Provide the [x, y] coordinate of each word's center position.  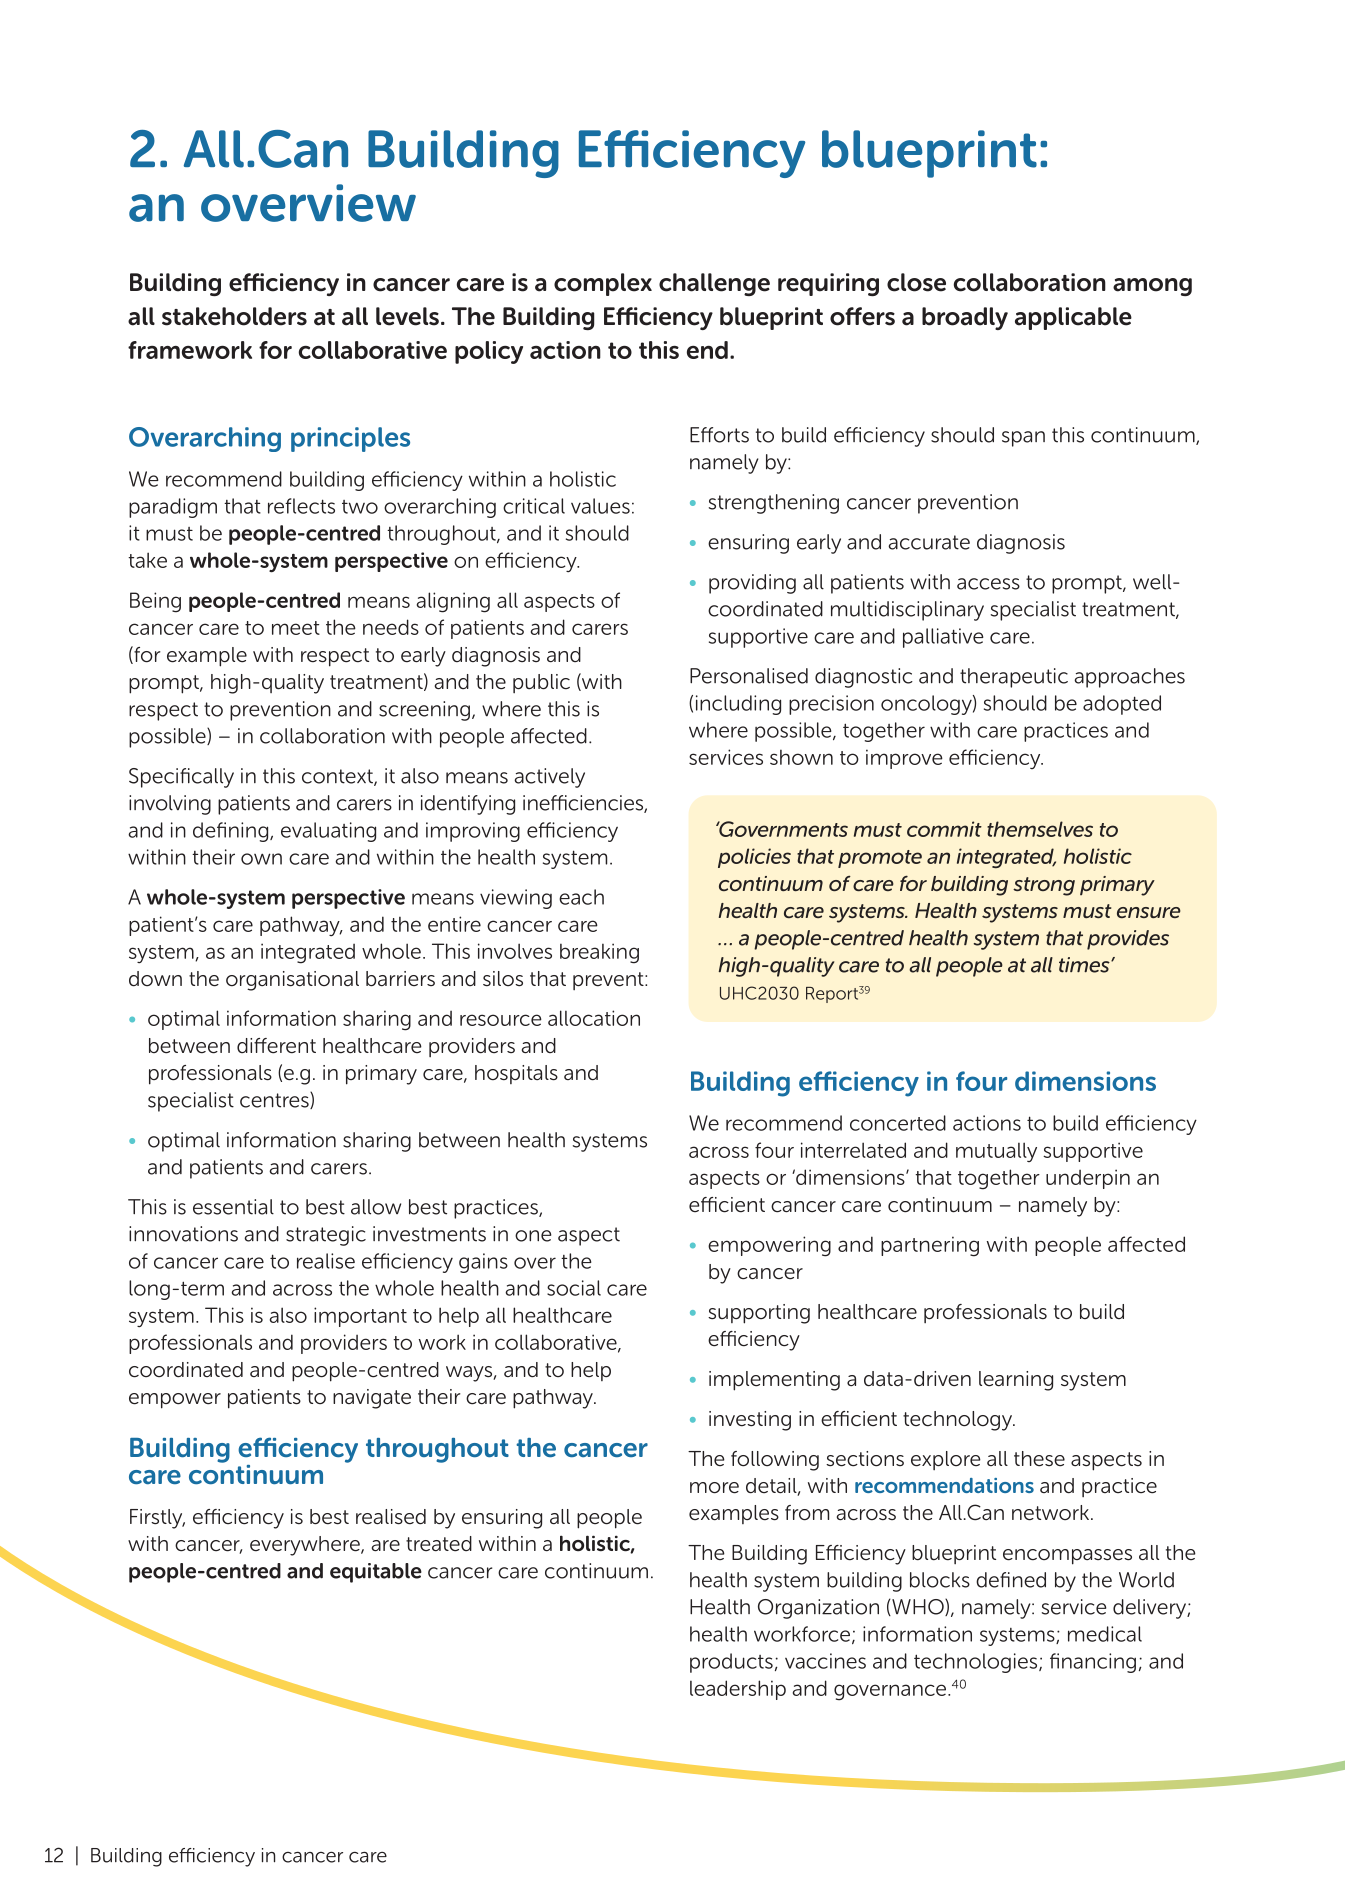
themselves [1040, 829]
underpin [1088, 1179]
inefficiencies [584, 804]
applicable [1073, 318]
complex [603, 284]
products [731, 1663]
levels [407, 316]
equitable [376, 1573]
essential [233, 1207]
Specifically [181, 778]
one [533, 1236]
